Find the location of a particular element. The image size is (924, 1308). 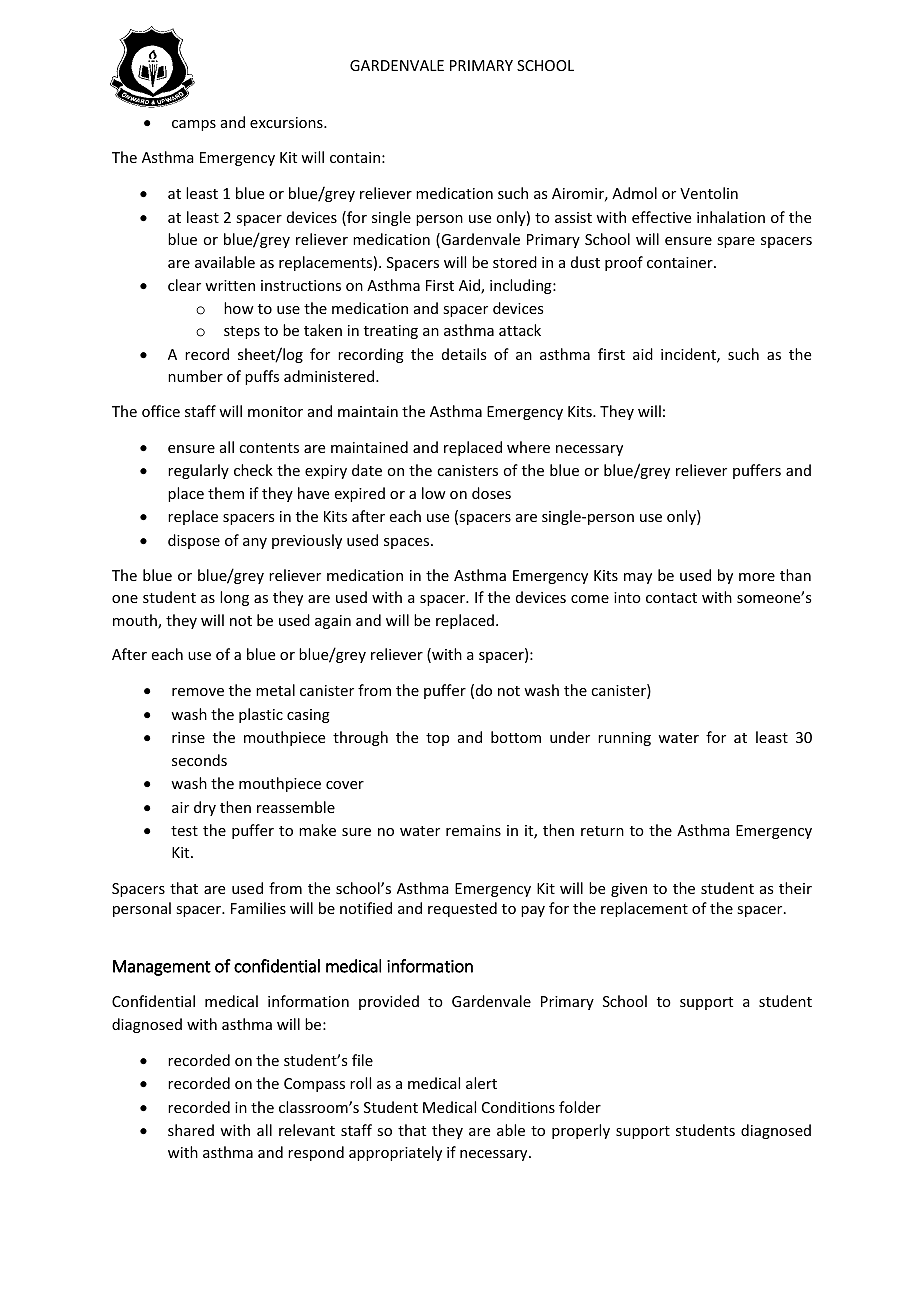

long is located at coordinates (234, 598).
